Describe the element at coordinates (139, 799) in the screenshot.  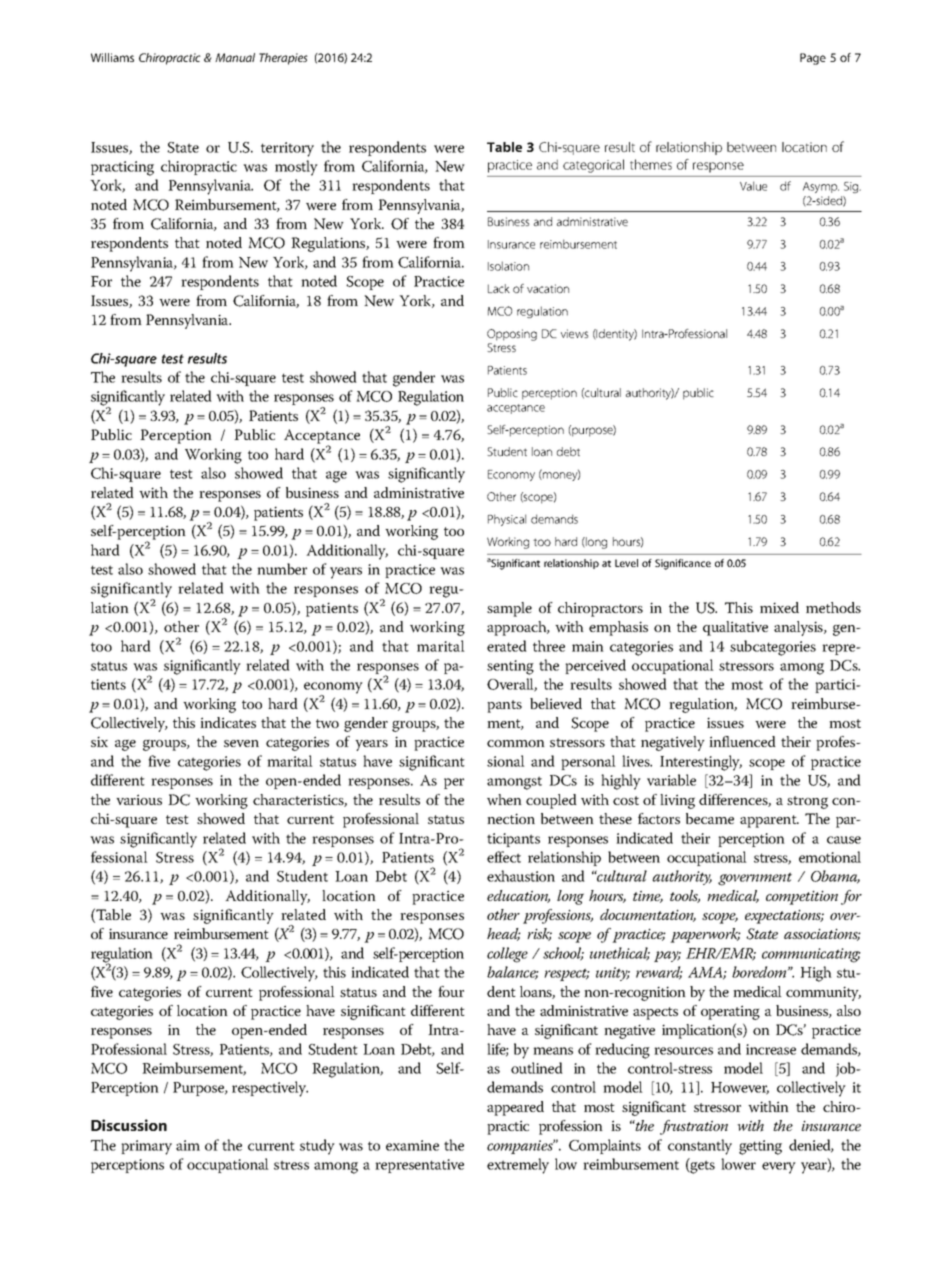
I see `various` at that location.
